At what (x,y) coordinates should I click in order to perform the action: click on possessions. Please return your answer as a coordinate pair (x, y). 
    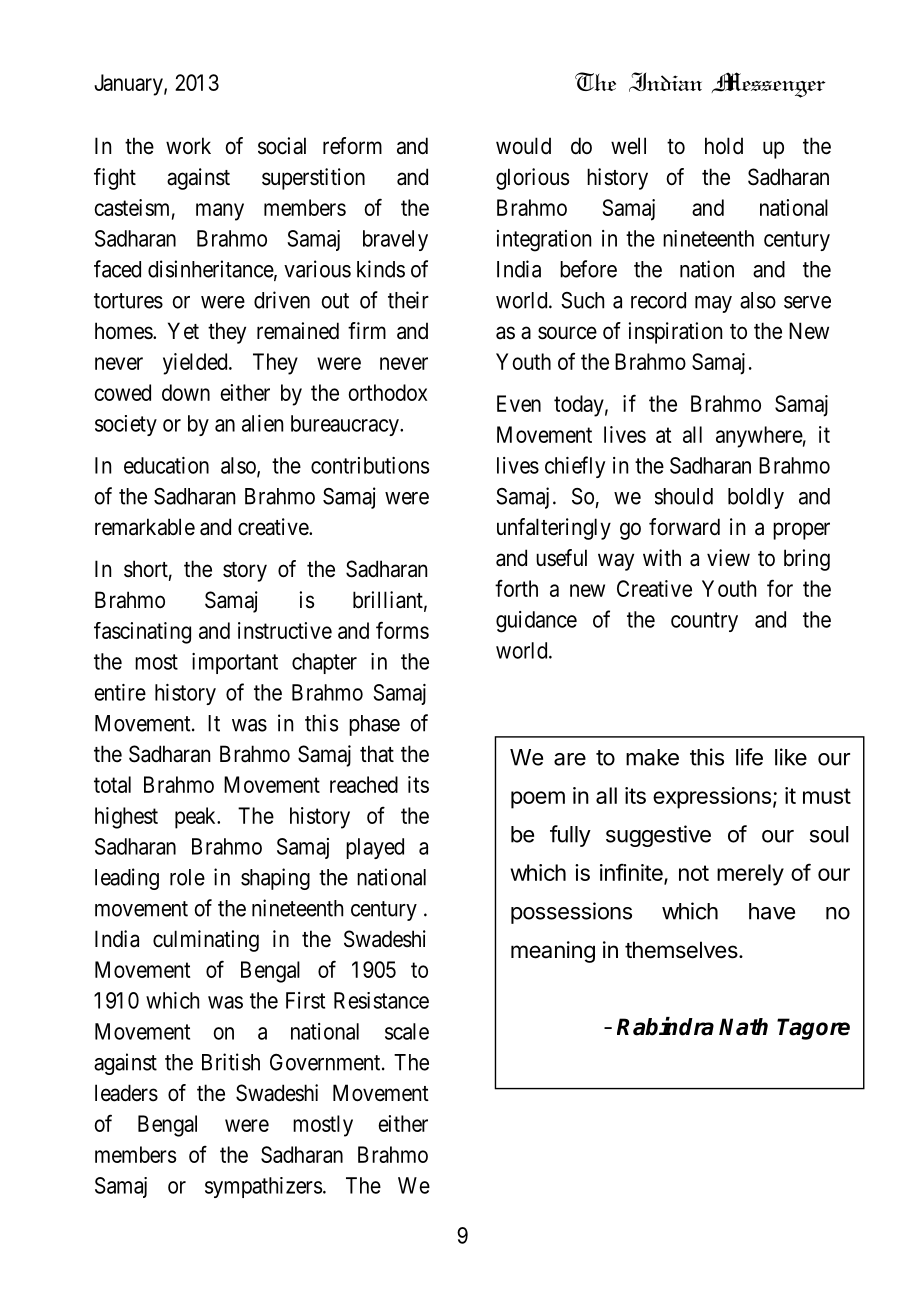
    Looking at the image, I should click on (571, 913).
